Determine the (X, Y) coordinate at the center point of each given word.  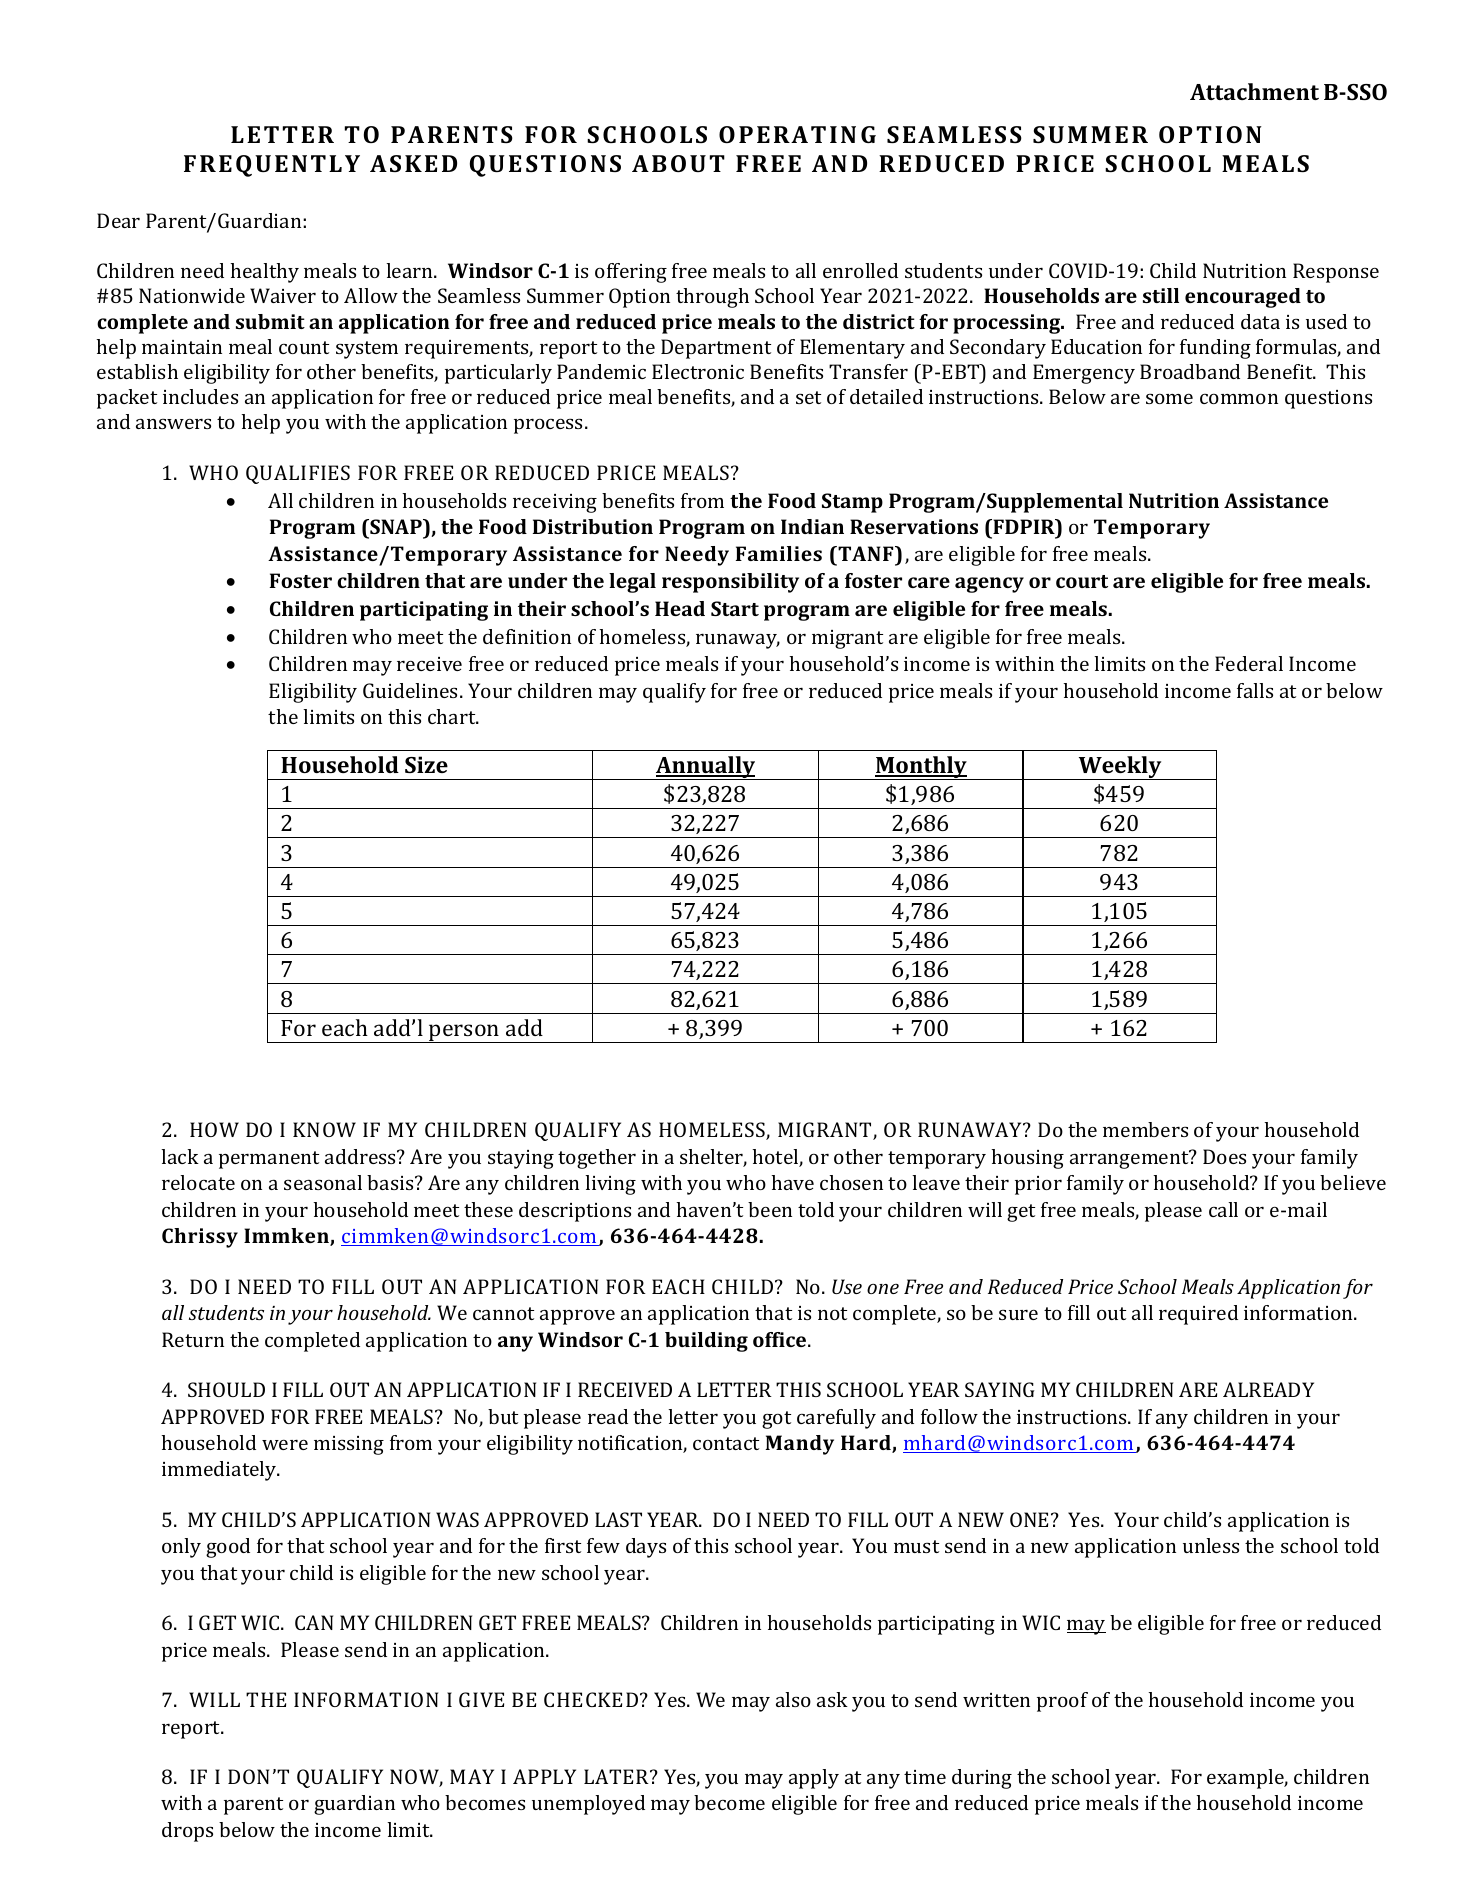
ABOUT (678, 163)
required (1198, 1315)
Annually (706, 768)
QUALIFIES (298, 474)
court (1082, 581)
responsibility (730, 583)
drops (187, 1832)
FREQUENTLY (272, 166)
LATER (617, 1776)
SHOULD (226, 1389)
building (706, 1342)
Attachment (1254, 91)
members (1145, 1129)
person (464, 1033)
